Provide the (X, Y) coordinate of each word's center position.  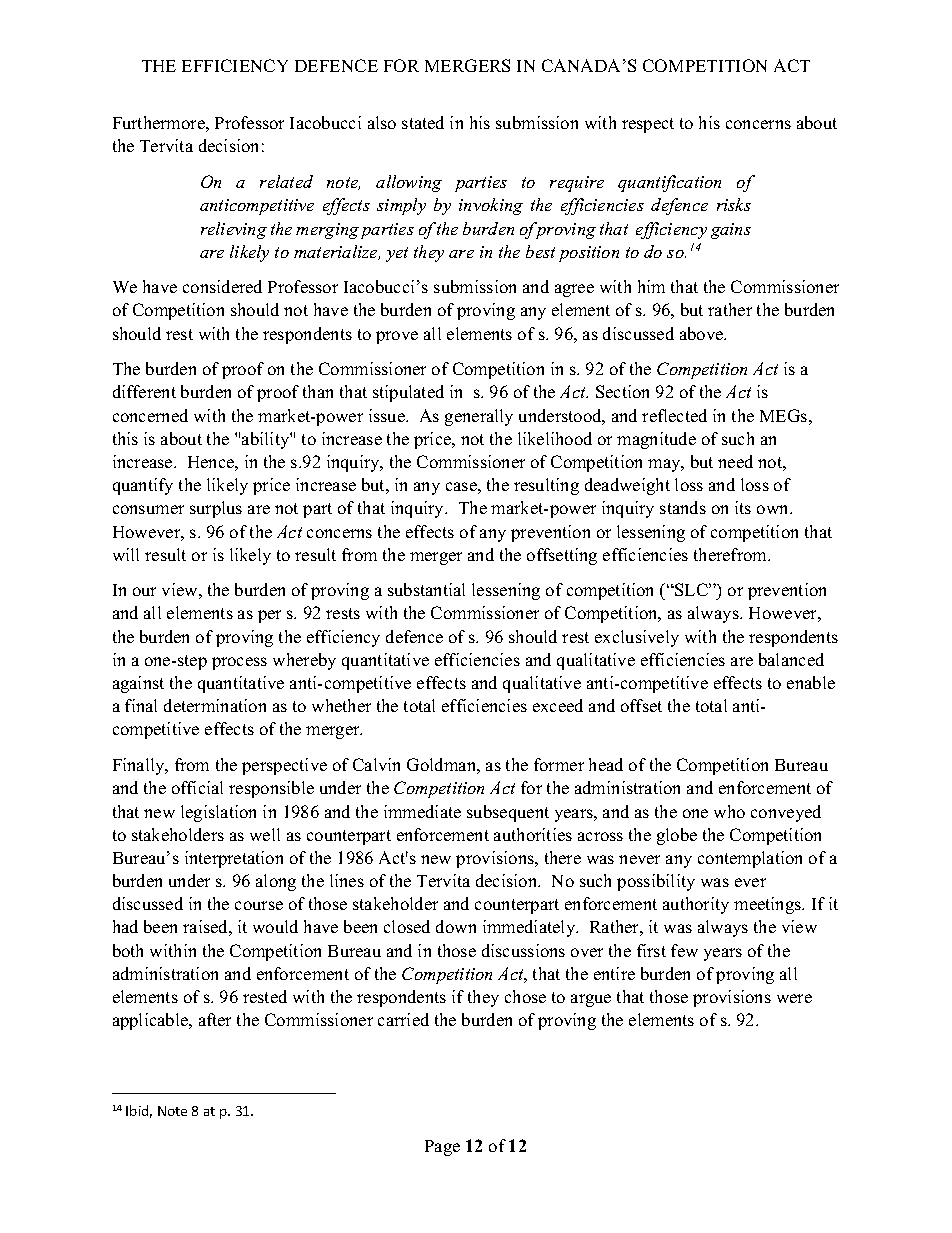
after (215, 1019)
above (703, 333)
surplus (216, 509)
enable (811, 682)
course (259, 905)
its (743, 507)
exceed (558, 705)
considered (222, 286)
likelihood (555, 438)
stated (423, 122)
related (286, 181)
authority (696, 905)
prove (397, 337)
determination (215, 705)
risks (734, 204)
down (456, 926)
